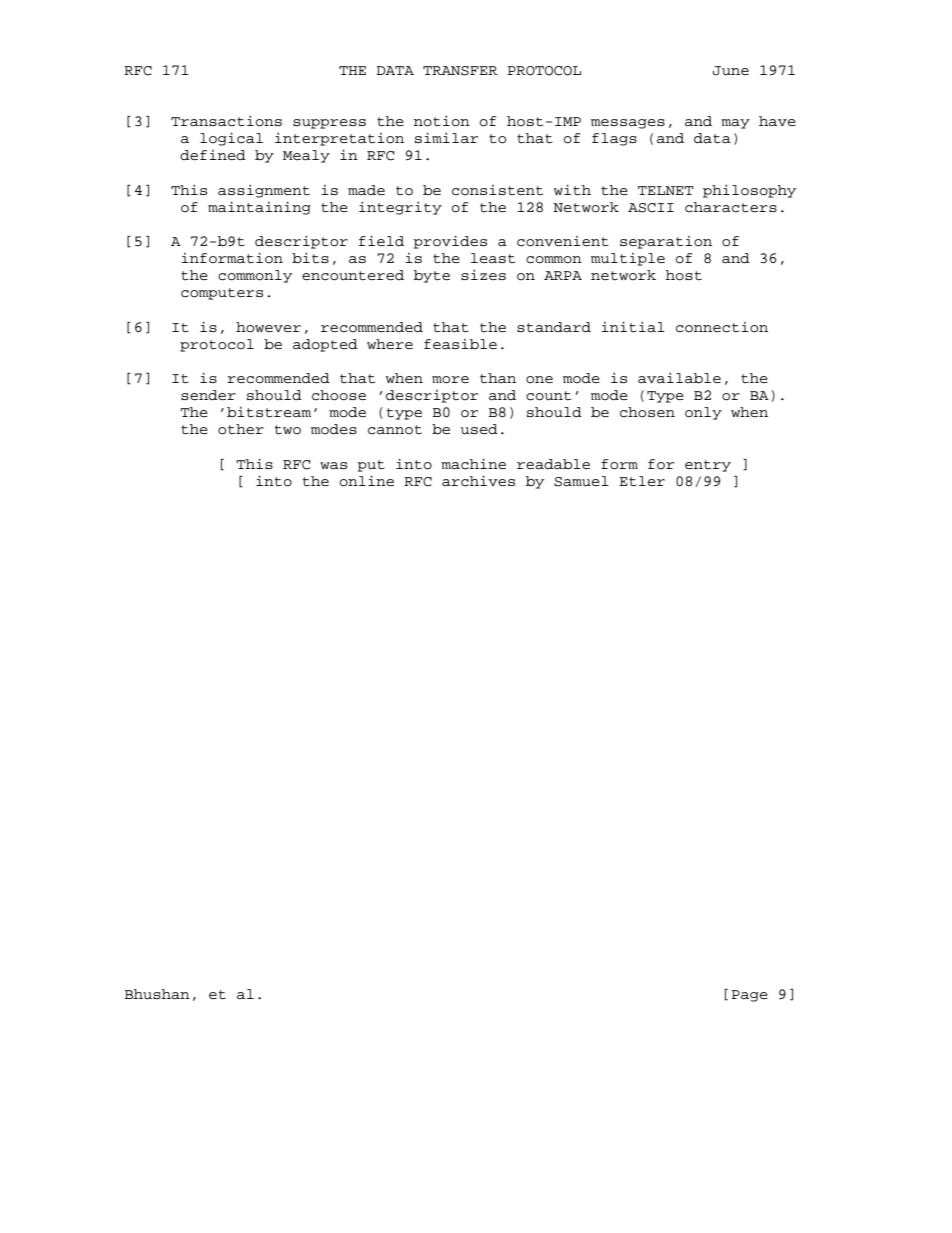  I want to click on used, so click(479, 429).
